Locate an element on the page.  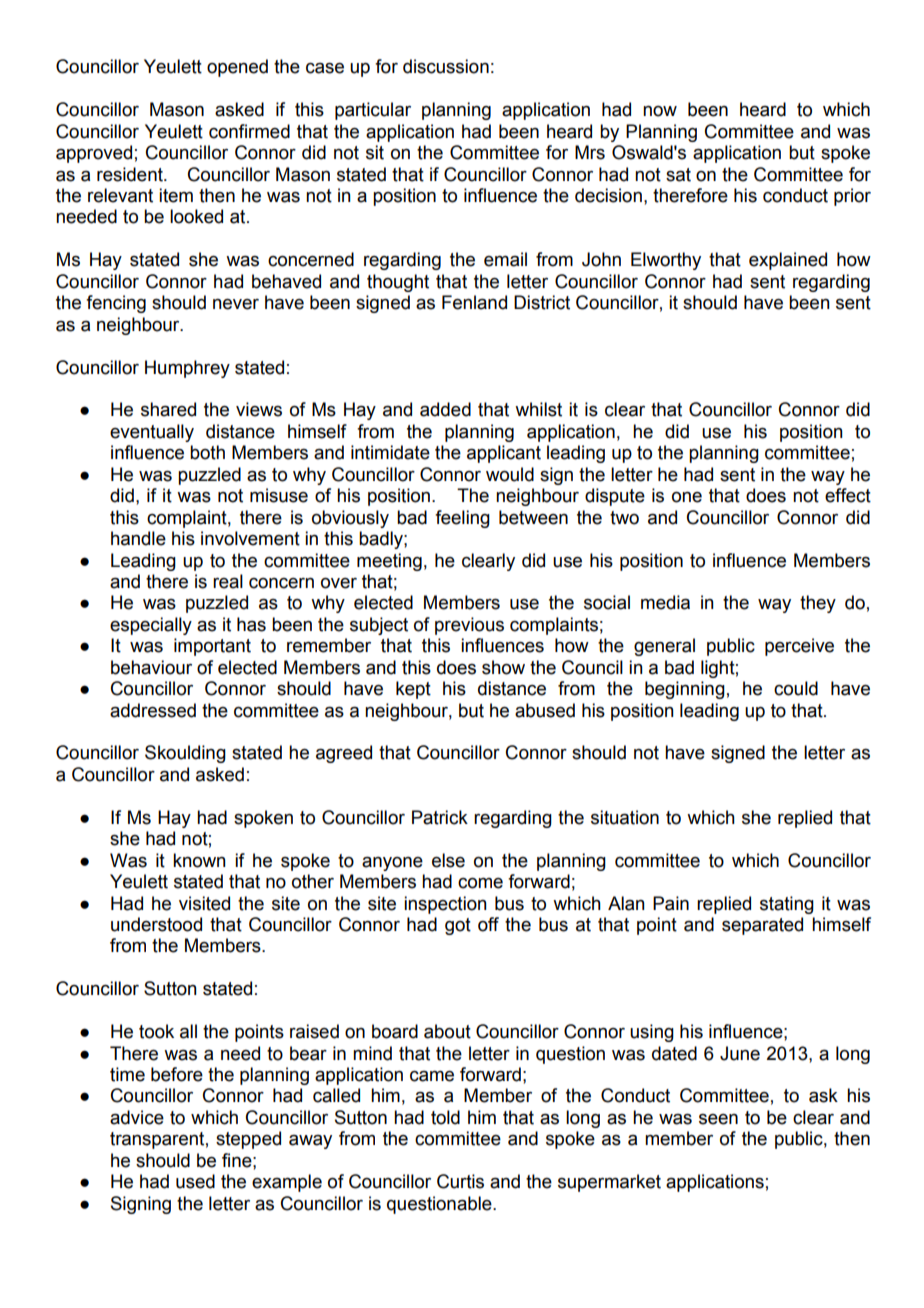
sat is located at coordinates (678, 175).
